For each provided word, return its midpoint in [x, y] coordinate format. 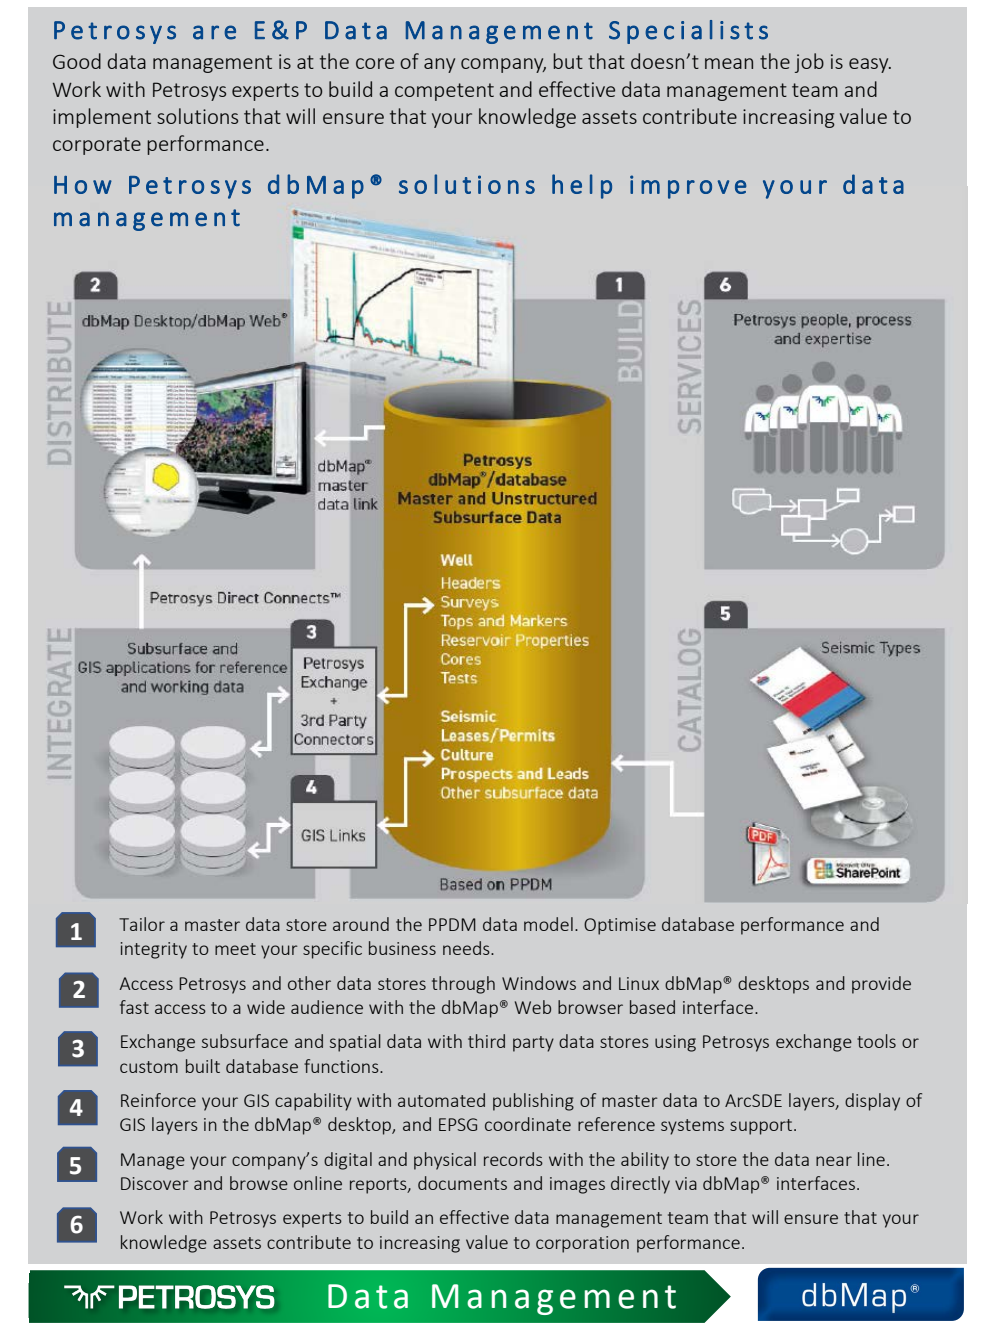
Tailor [142, 924]
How [83, 185]
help [582, 186]
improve [688, 187]
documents [462, 1183]
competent [444, 92]
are [214, 32]
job [809, 63]
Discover [155, 1183]
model [548, 924]
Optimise [620, 926]
